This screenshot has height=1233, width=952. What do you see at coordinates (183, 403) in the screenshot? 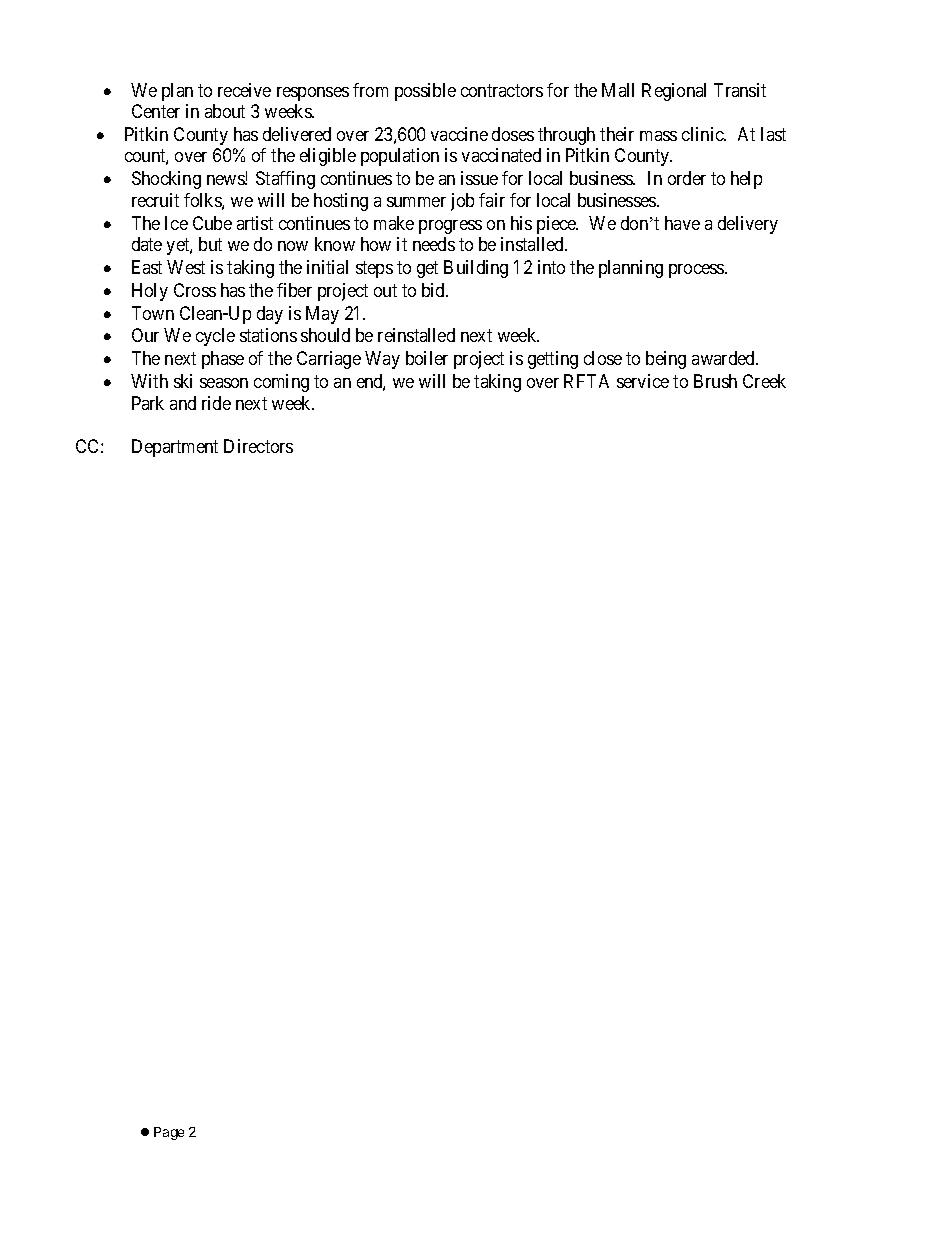
I see `and` at bounding box center [183, 403].
